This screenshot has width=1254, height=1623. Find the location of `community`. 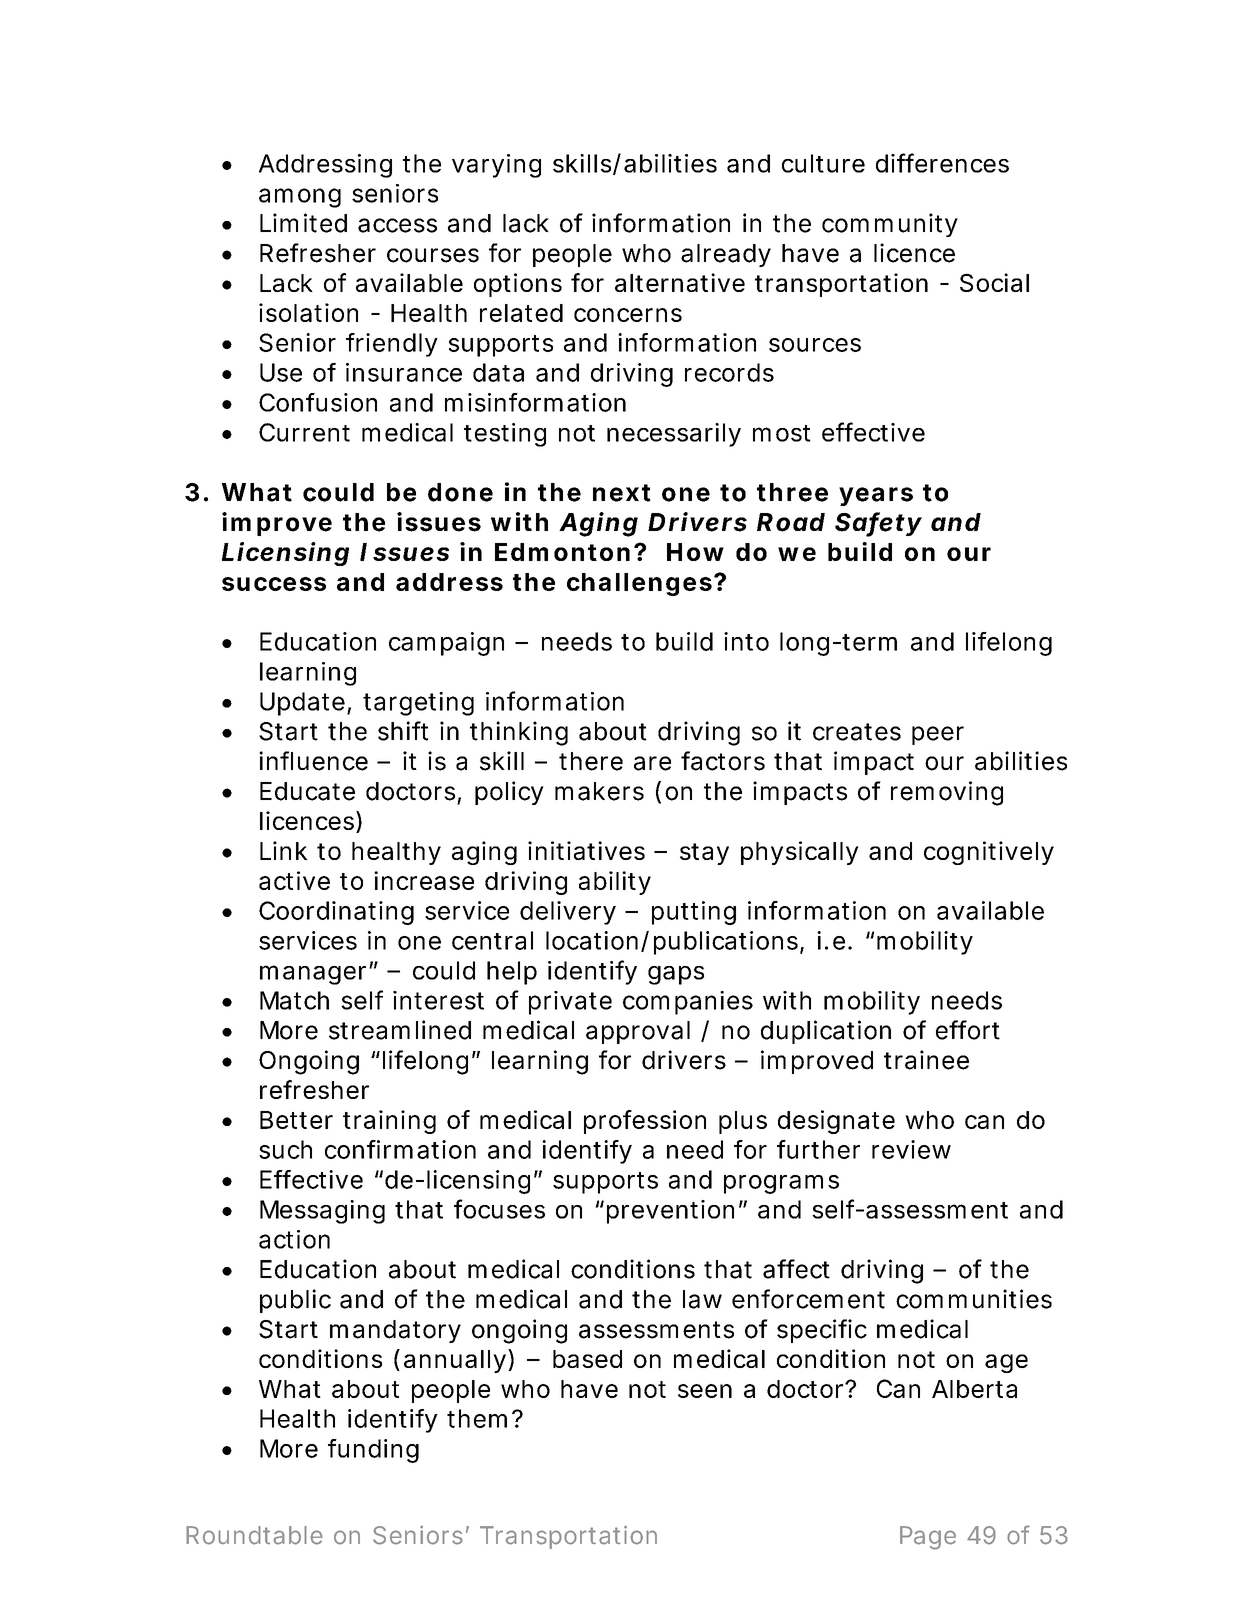

community is located at coordinates (890, 225).
